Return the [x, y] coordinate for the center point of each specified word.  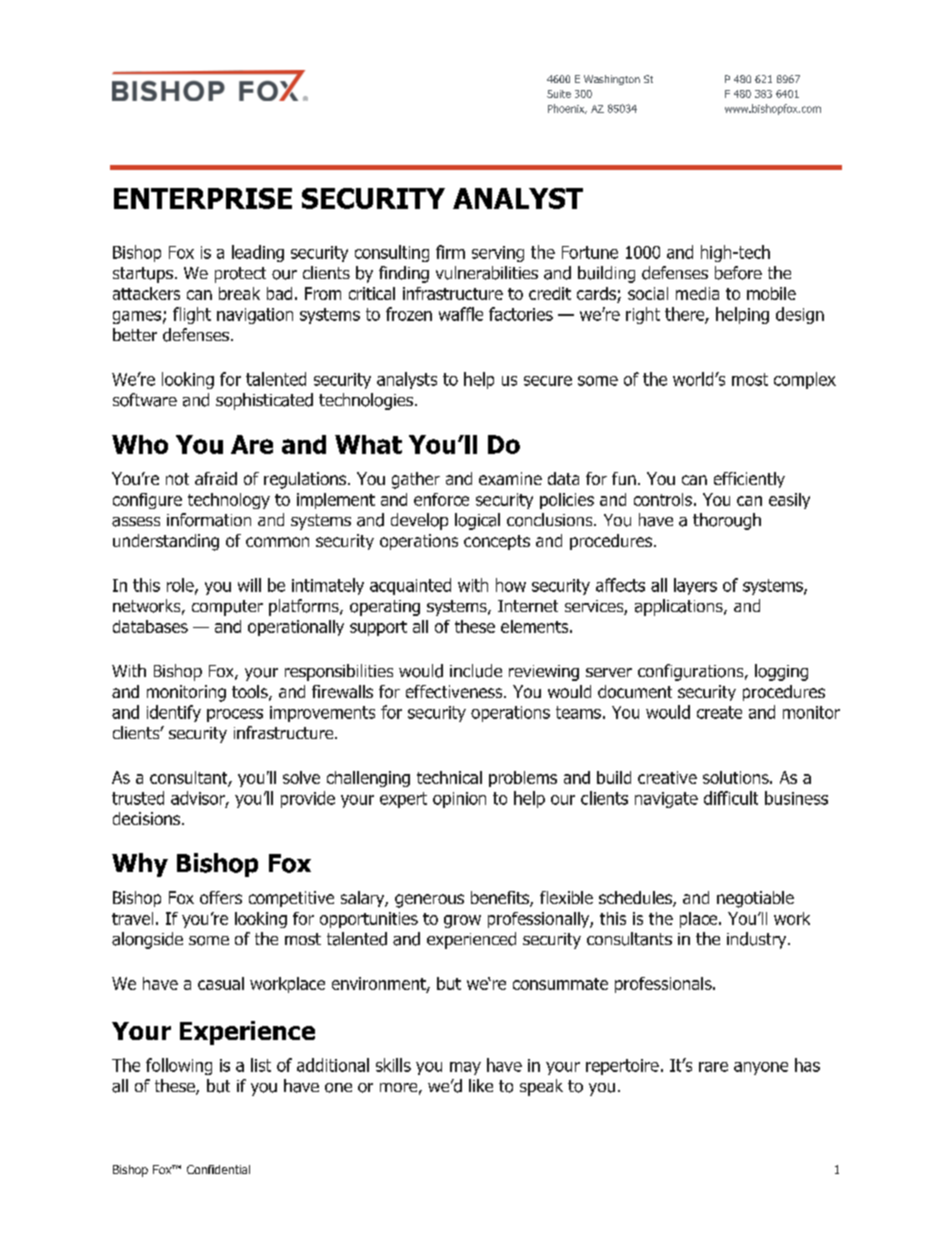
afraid [216, 478]
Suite [559, 94]
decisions [148, 818]
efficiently [749, 480]
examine [510, 478]
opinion [459, 800]
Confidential [218, 1169]
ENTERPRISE [203, 198]
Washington [612, 80]
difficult [731, 798]
